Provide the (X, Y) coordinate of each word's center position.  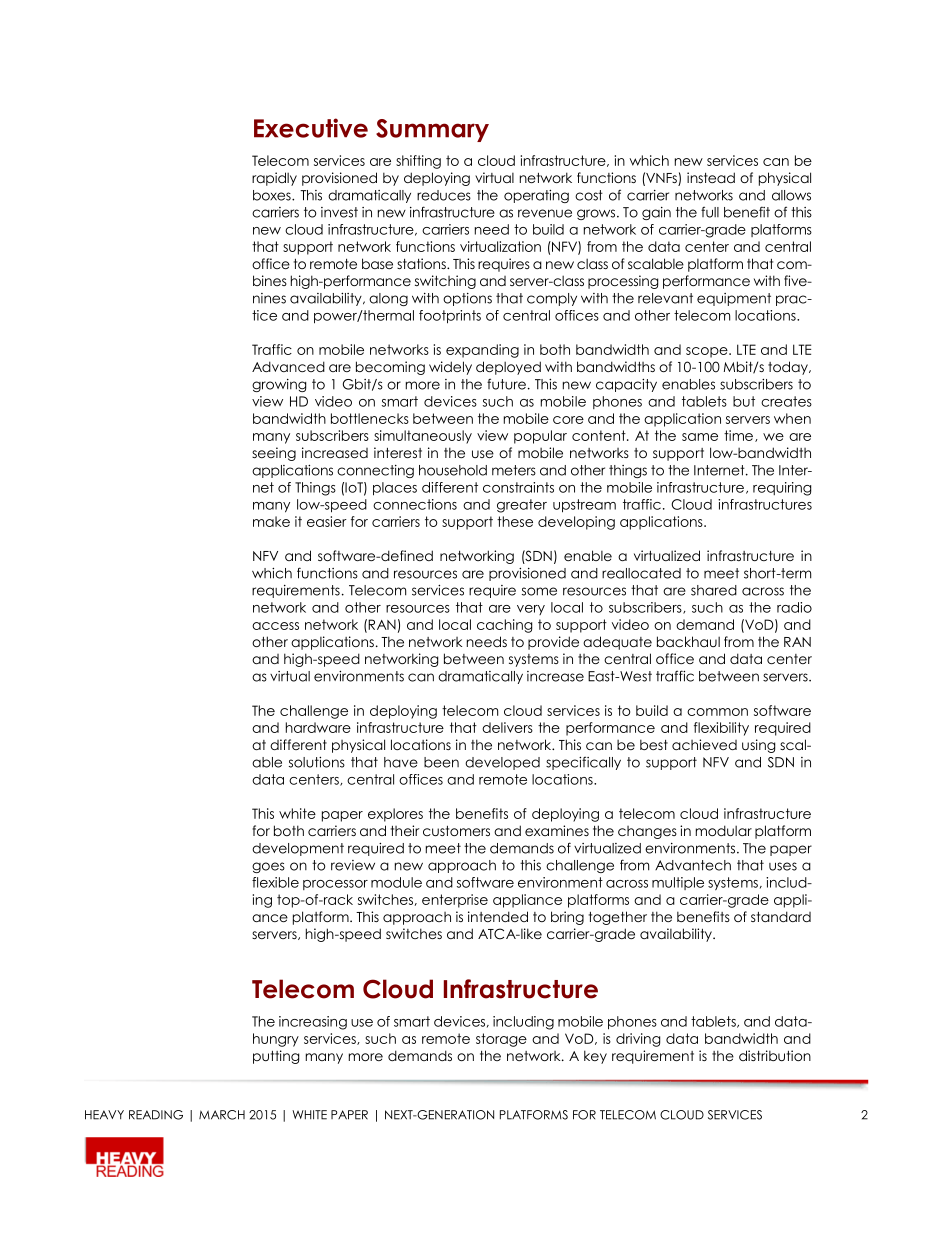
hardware (318, 727)
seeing (274, 454)
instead (711, 177)
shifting (418, 162)
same (700, 437)
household (453, 470)
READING (156, 1115)
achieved (704, 744)
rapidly (274, 179)
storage (501, 1040)
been (441, 762)
